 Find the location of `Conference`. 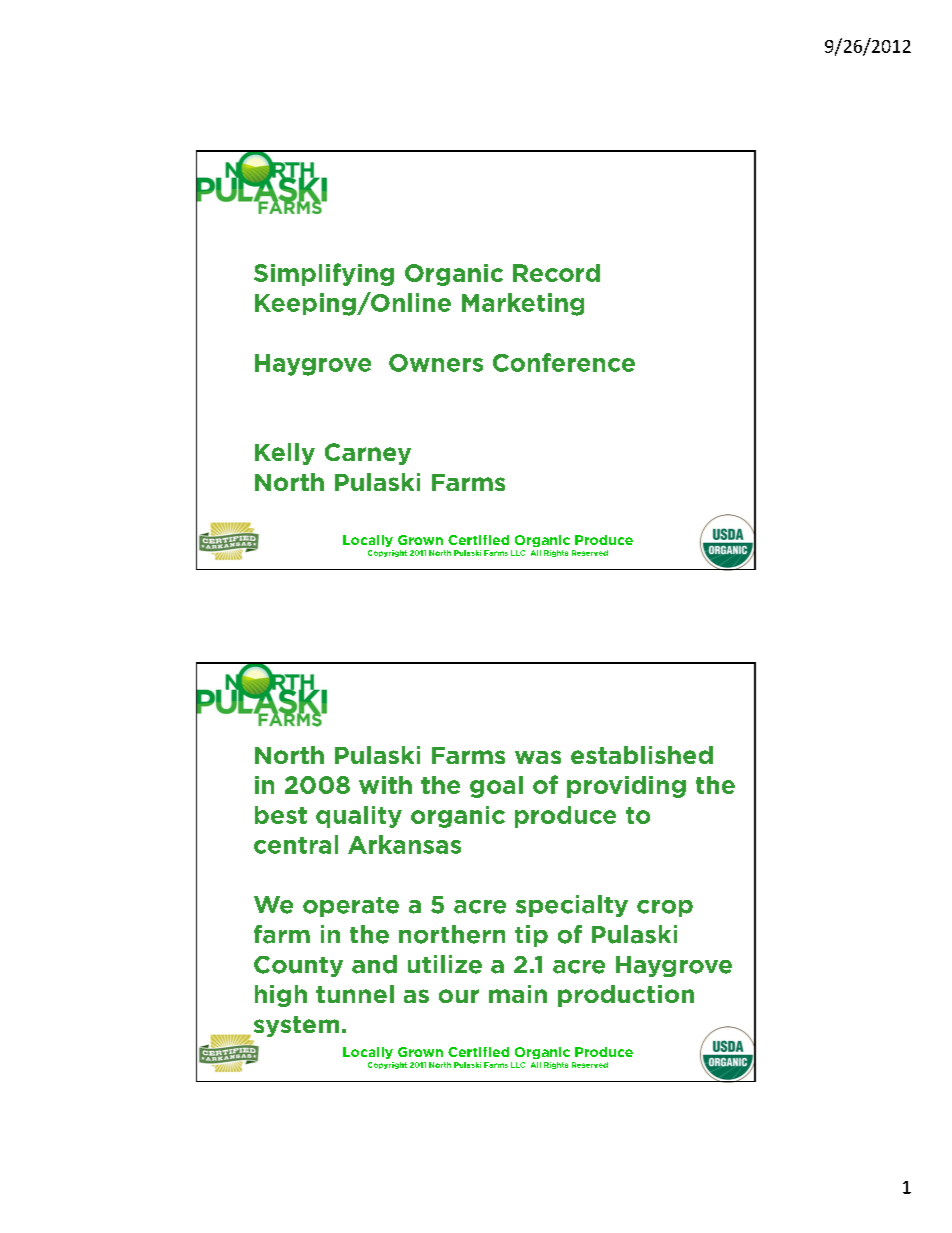

Conference is located at coordinates (564, 362).
